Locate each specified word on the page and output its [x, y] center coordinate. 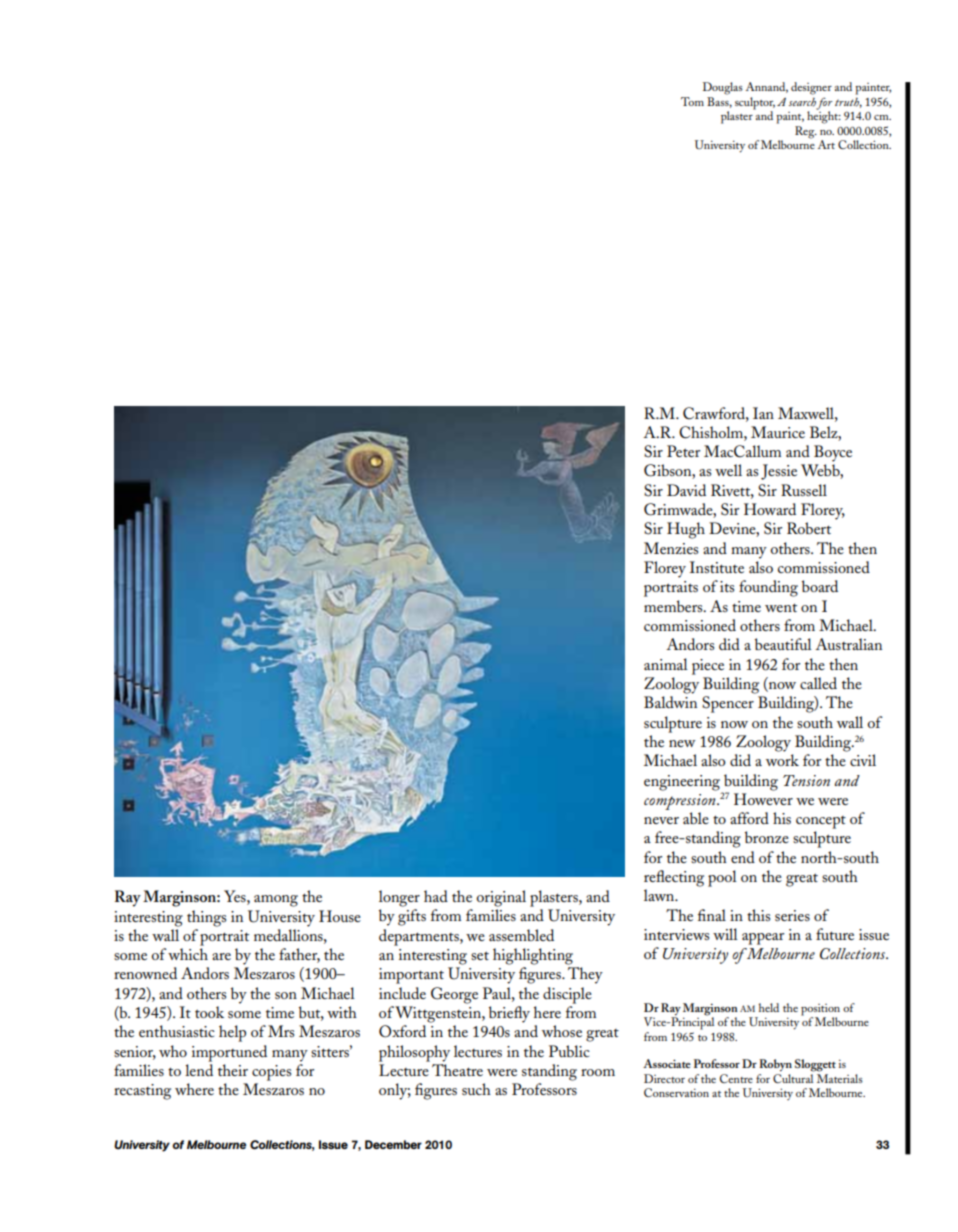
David [686, 490]
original [501, 898]
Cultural [793, 1077]
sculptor [755, 104]
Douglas [723, 88]
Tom [692, 101]
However [763, 799]
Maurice [778, 432]
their [233, 1070]
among [276, 901]
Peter [683, 451]
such [476, 1089]
